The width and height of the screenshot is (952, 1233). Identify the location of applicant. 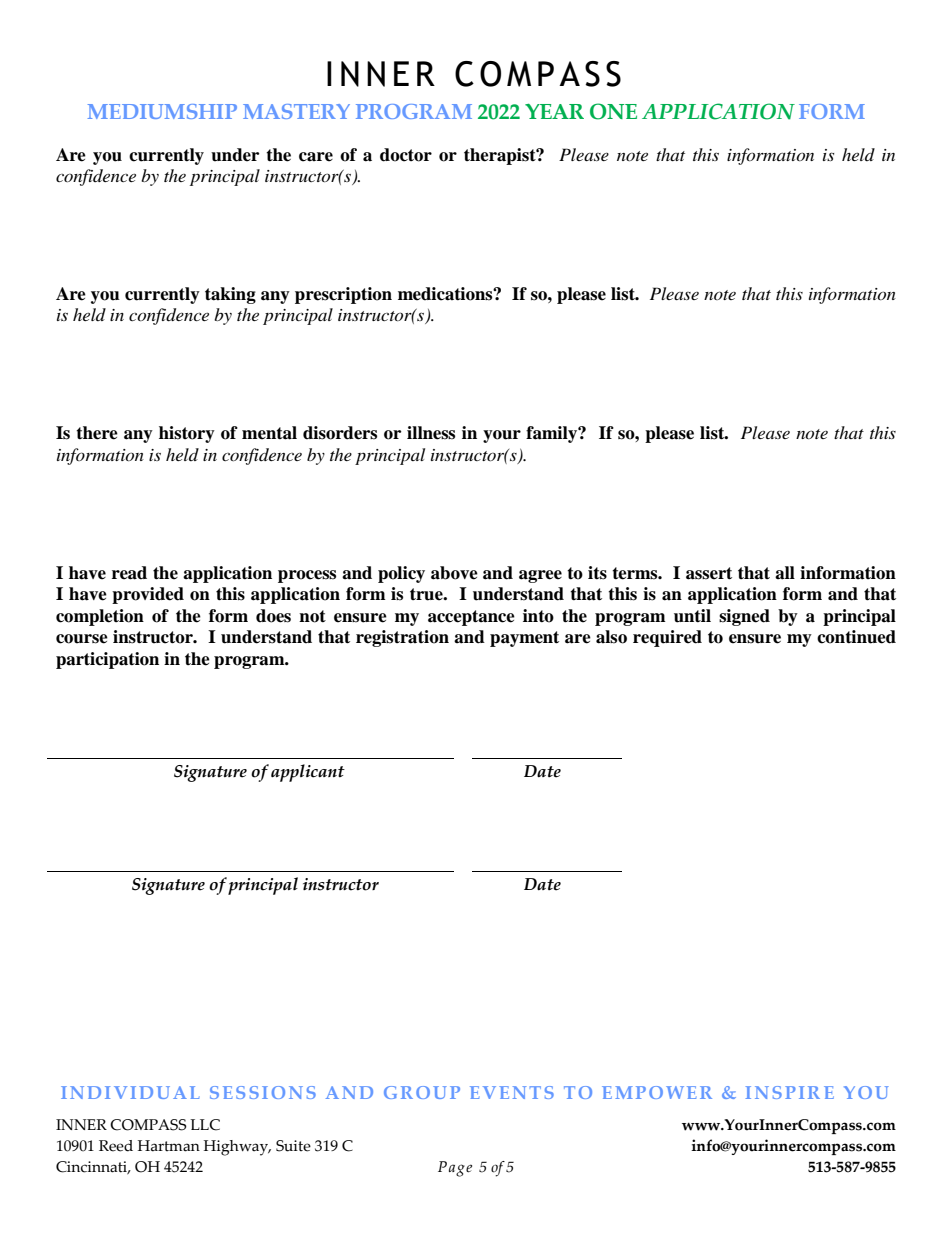
(308, 773).
